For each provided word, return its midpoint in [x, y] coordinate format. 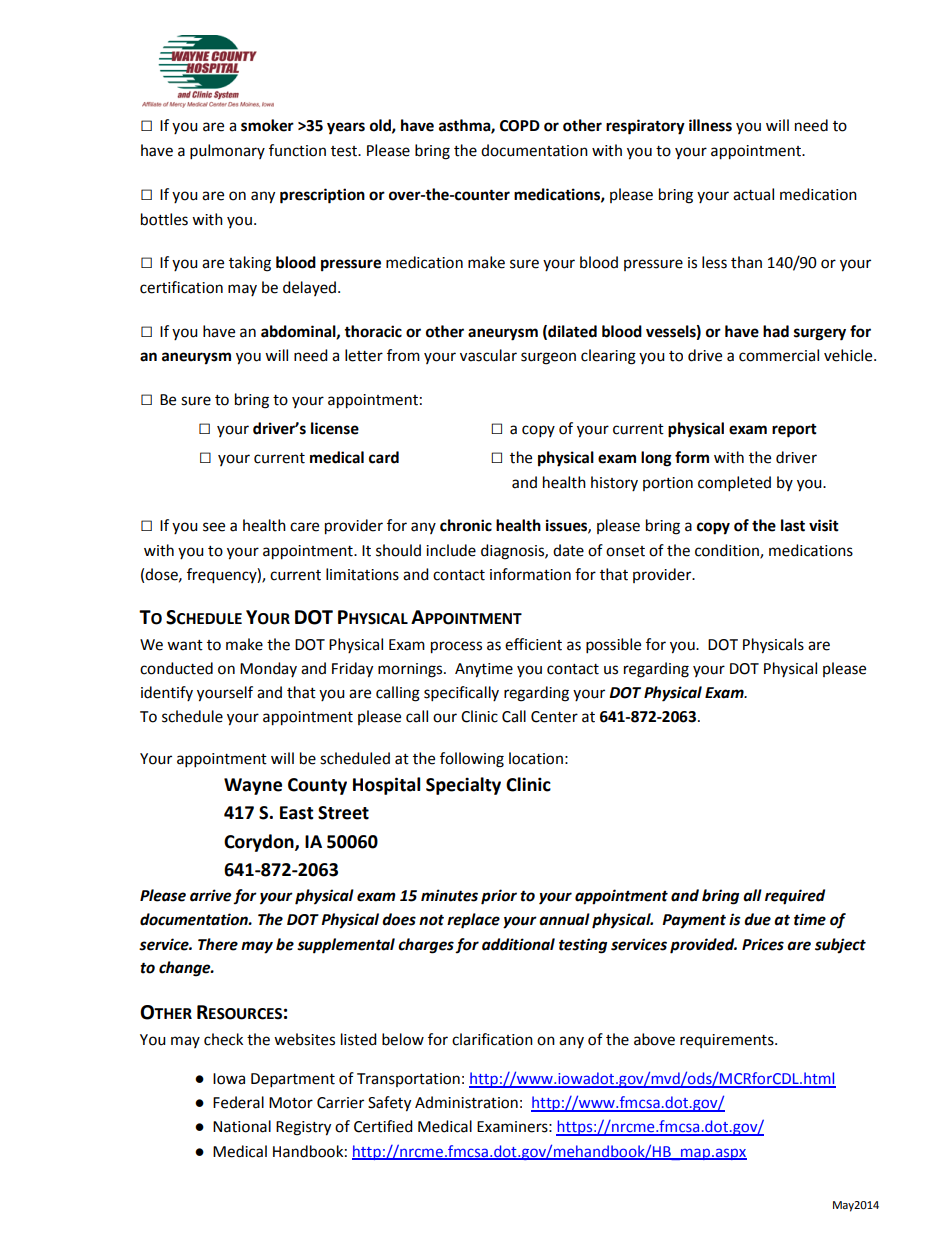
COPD [520, 126]
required [795, 897]
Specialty [463, 786]
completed [734, 484]
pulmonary [227, 152]
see [214, 527]
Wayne [253, 786]
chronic [466, 525]
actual [753, 194]
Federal [238, 1102]
